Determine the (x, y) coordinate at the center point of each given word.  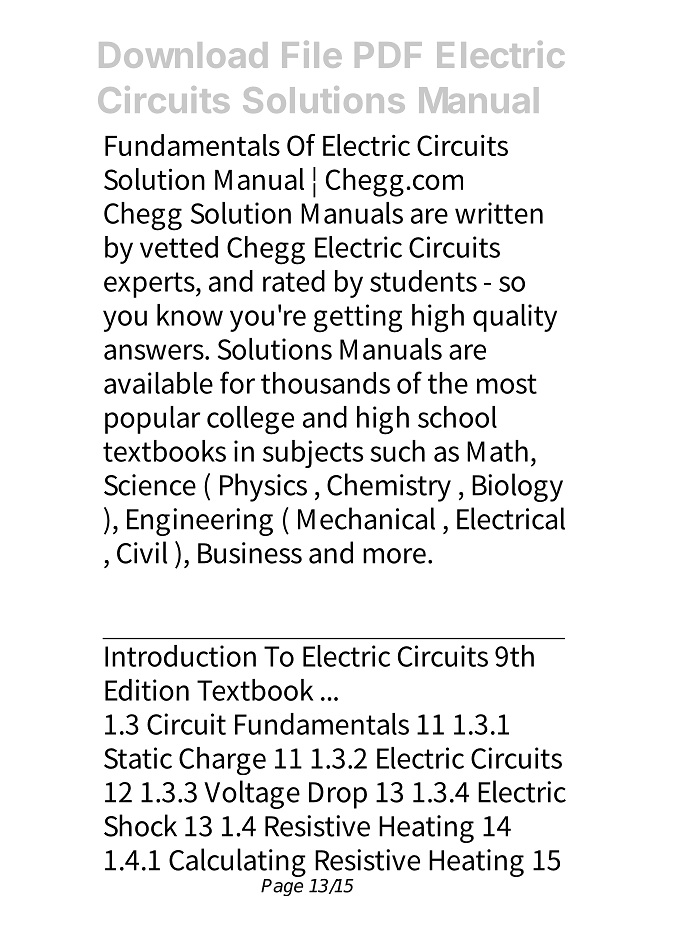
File (312, 54)
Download (183, 55)
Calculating (237, 862)
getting (358, 318)
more (396, 556)
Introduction (180, 656)
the (448, 383)
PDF (388, 55)
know (190, 315)
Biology (517, 487)
